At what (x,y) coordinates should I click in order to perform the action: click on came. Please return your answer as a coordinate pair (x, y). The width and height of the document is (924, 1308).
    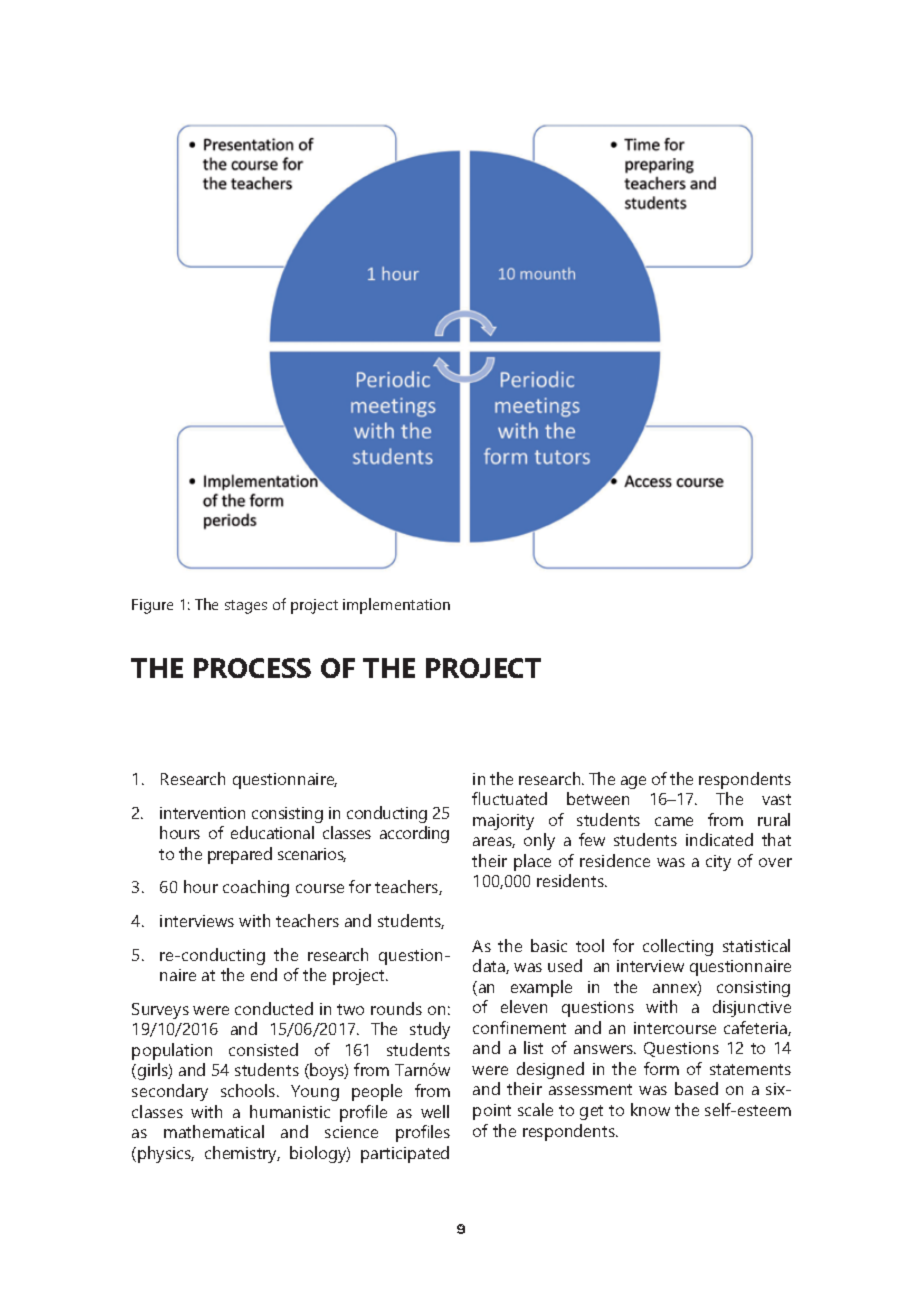
    Looking at the image, I should click on (674, 821).
